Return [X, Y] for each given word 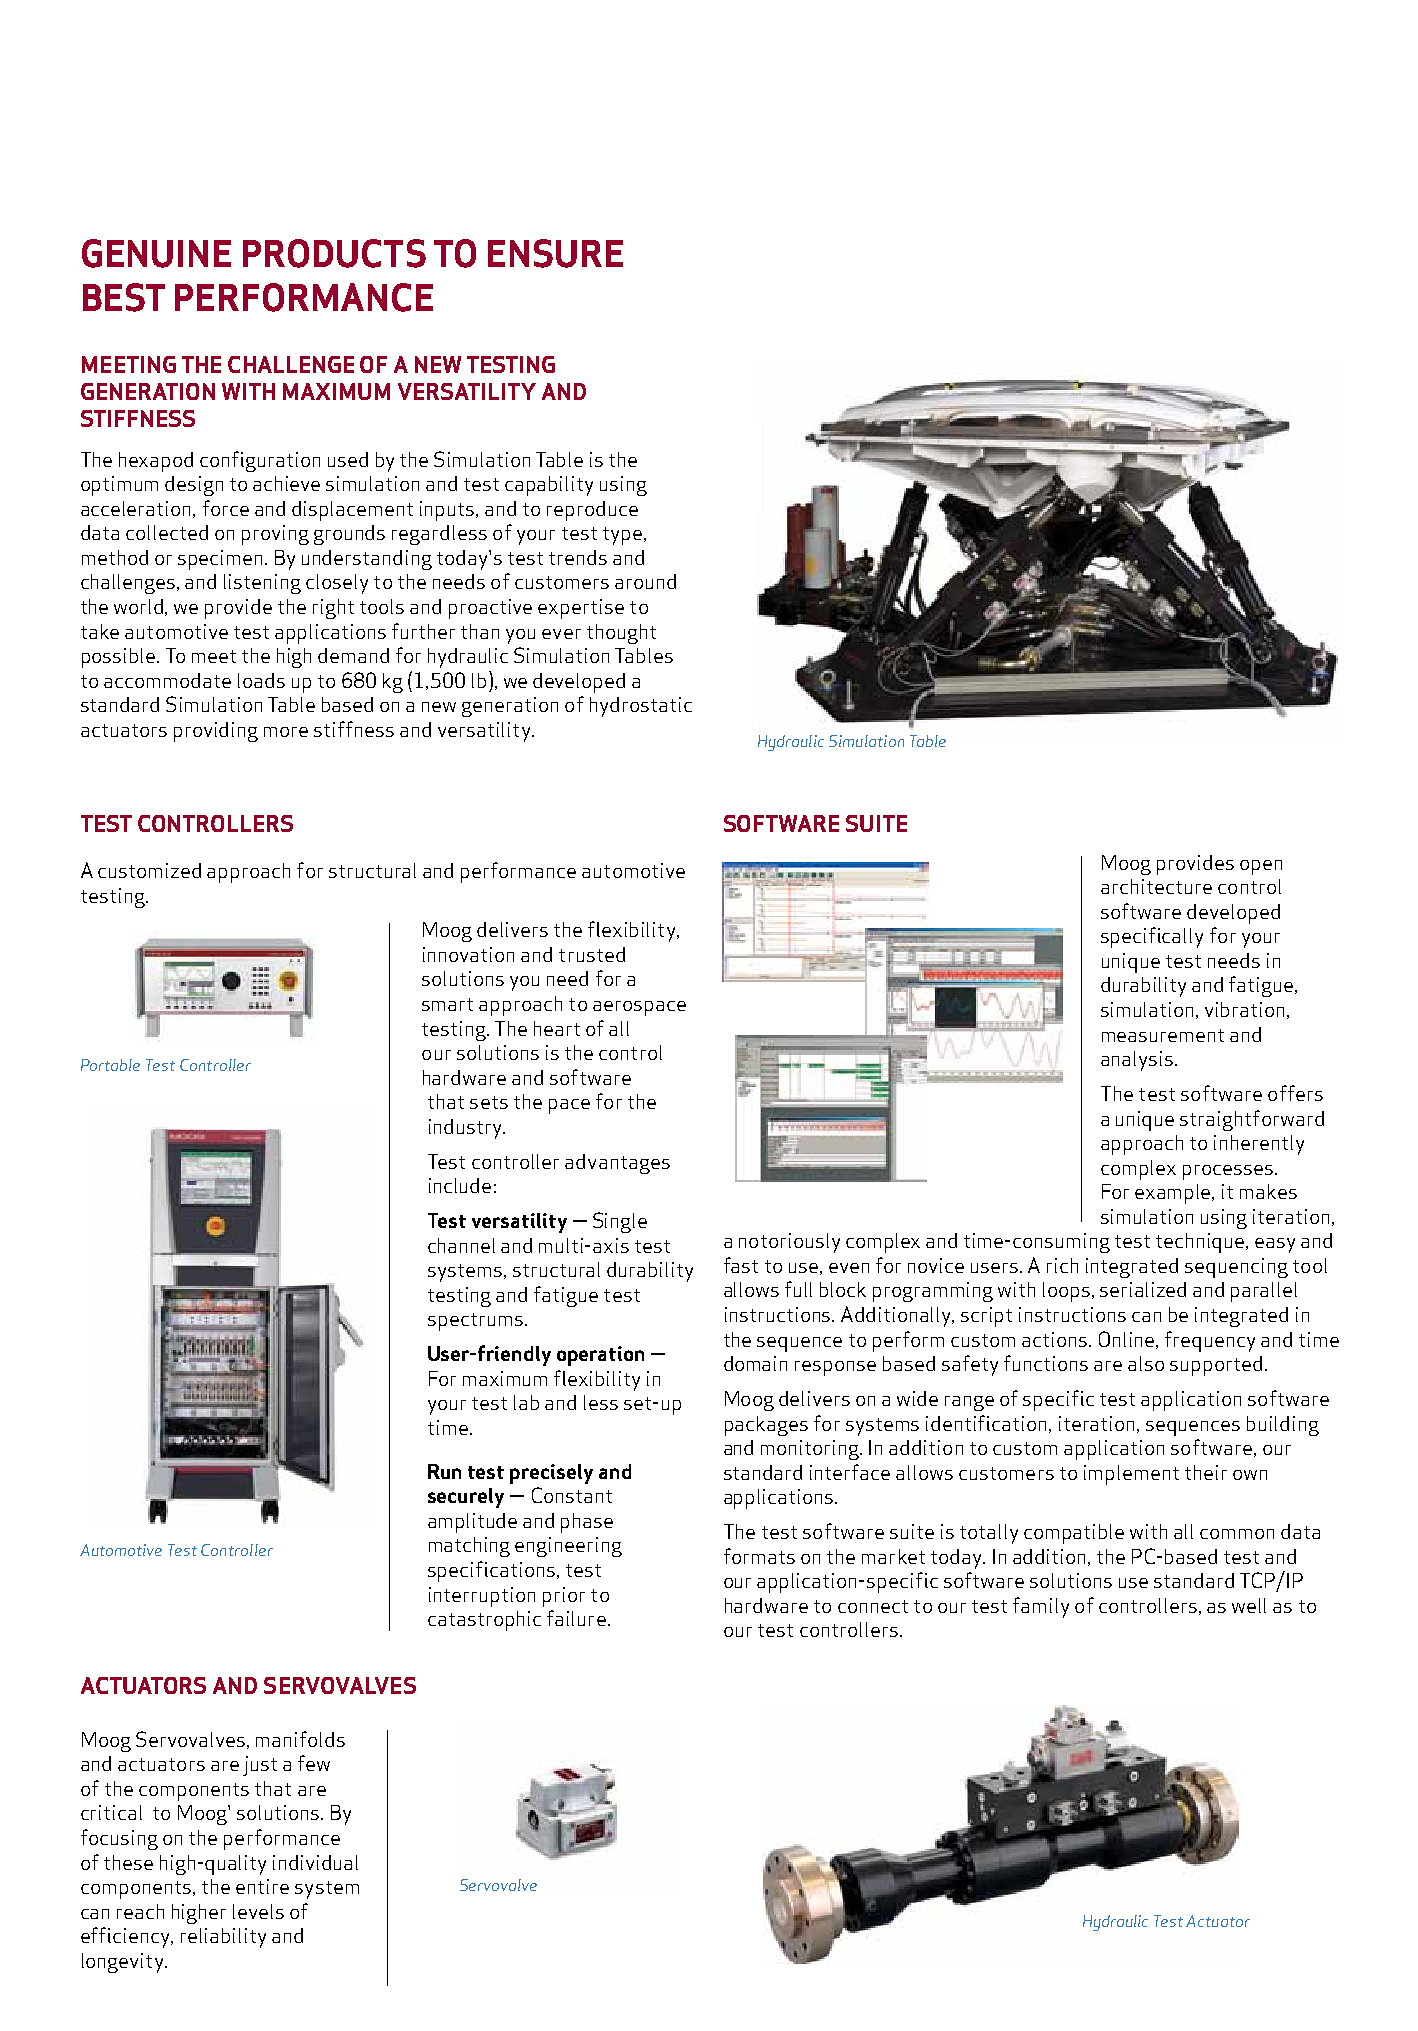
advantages [617, 1164]
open [1261, 867]
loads [261, 680]
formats [759, 1556]
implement [1131, 1475]
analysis [1137, 1061]
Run [444, 1471]
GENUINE [156, 253]
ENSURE [555, 253]
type [624, 536]
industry [467, 1129]
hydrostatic [641, 707]
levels [258, 1911]
